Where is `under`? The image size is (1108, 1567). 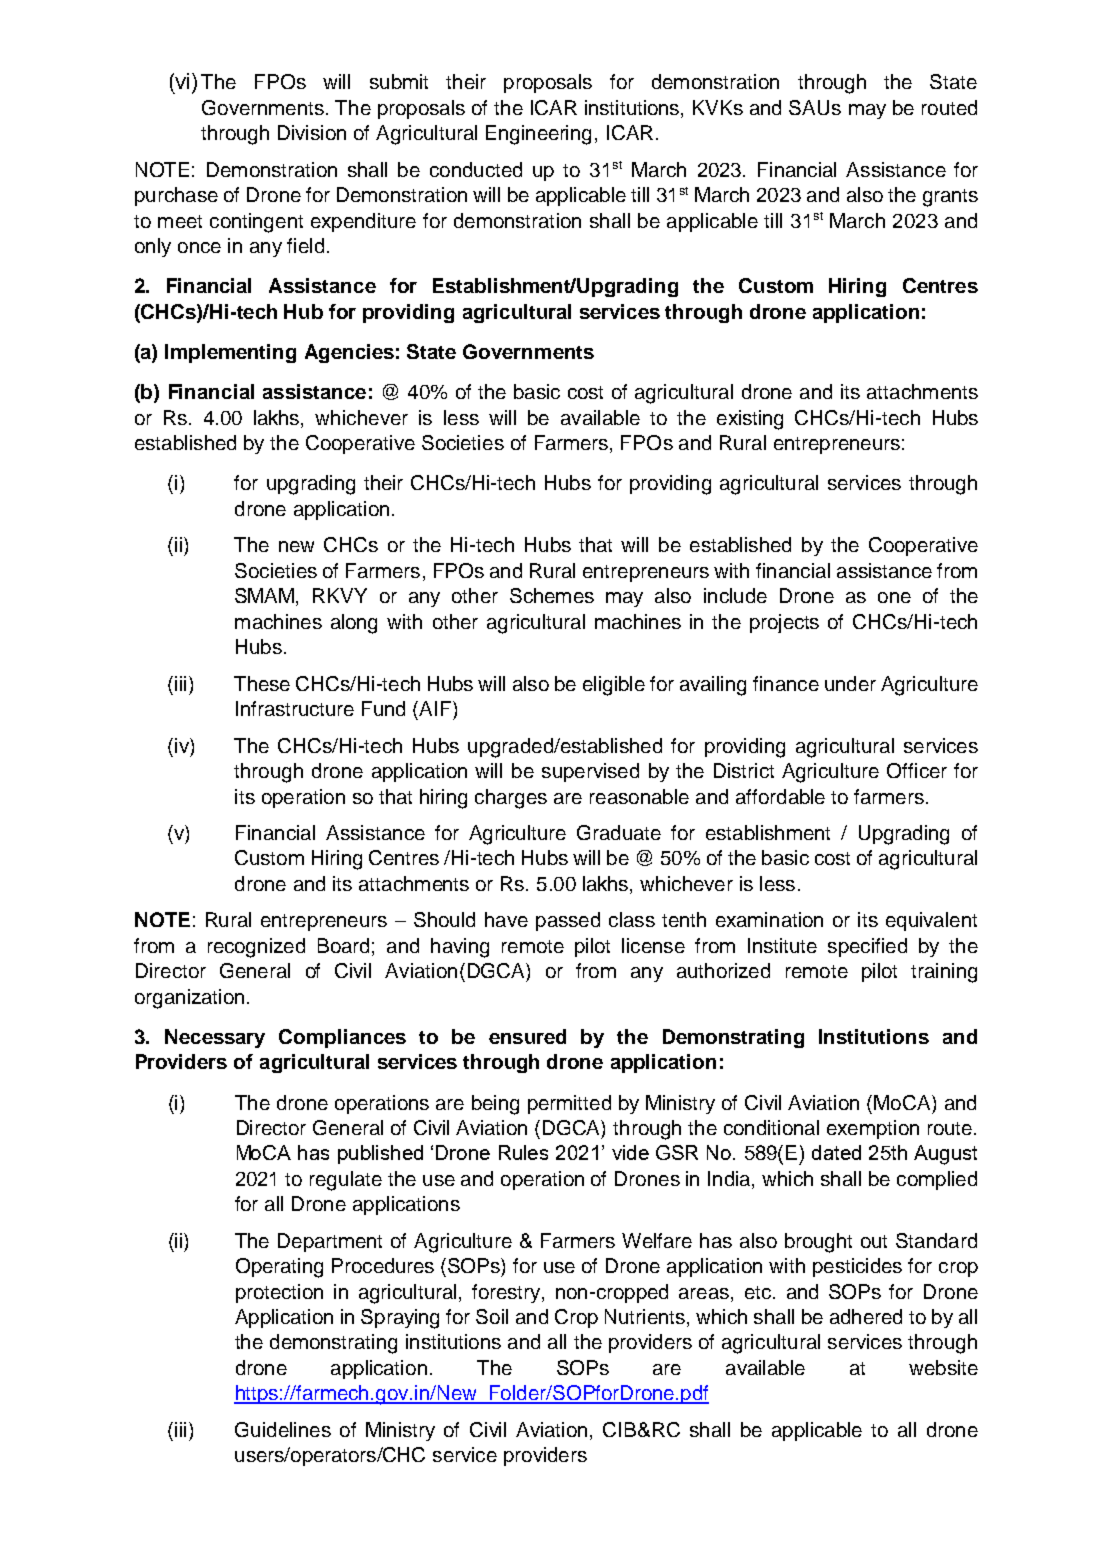
under is located at coordinates (850, 683).
